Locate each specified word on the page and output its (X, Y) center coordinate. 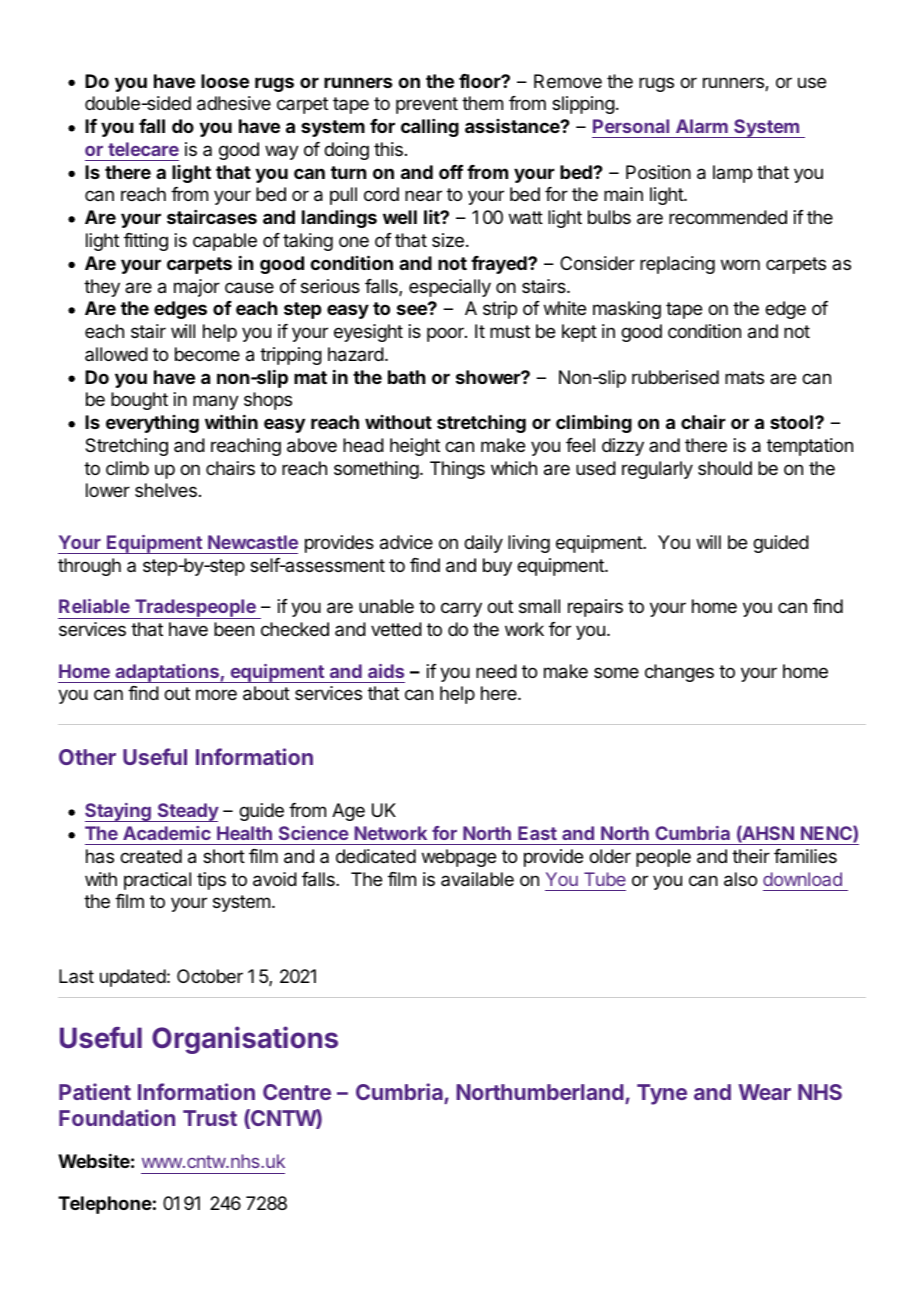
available (477, 879)
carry (461, 609)
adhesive (234, 103)
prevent (427, 105)
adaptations (167, 673)
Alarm (702, 126)
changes (679, 673)
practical (157, 881)
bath (407, 377)
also (740, 879)
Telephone (105, 1205)
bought (139, 401)
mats (744, 377)
